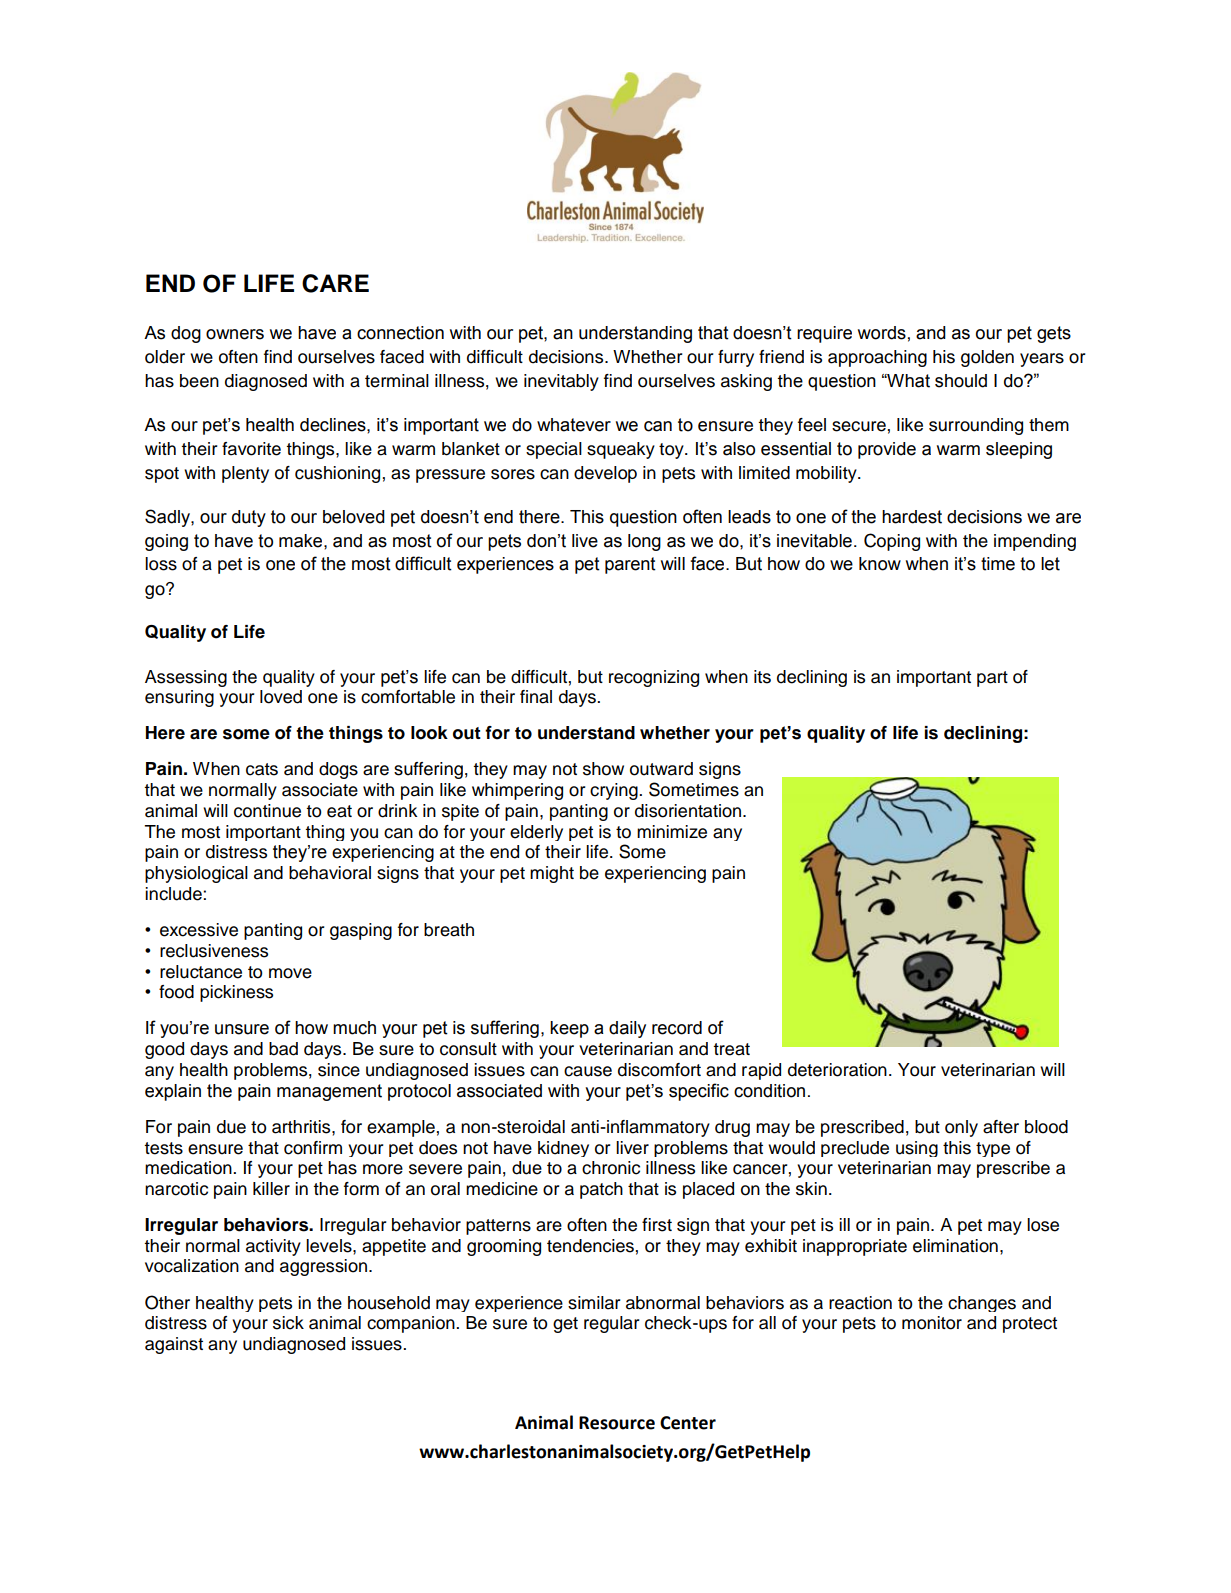  Describe the element at coordinates (267, 811) in the image. I see `continue` at that location.
